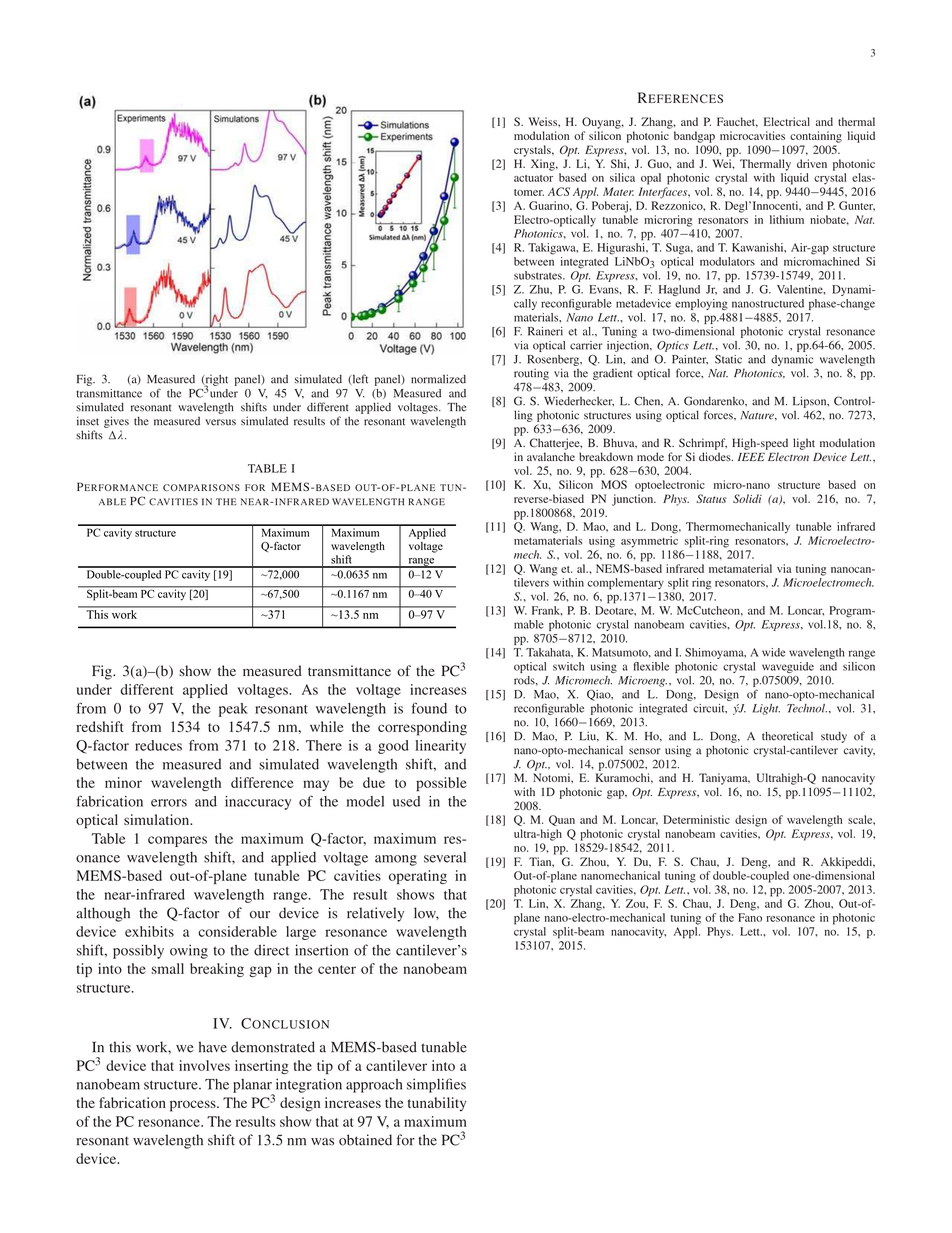 The width and height of the document is (952, 1233). I want to click on silica, so click(622, 177).
